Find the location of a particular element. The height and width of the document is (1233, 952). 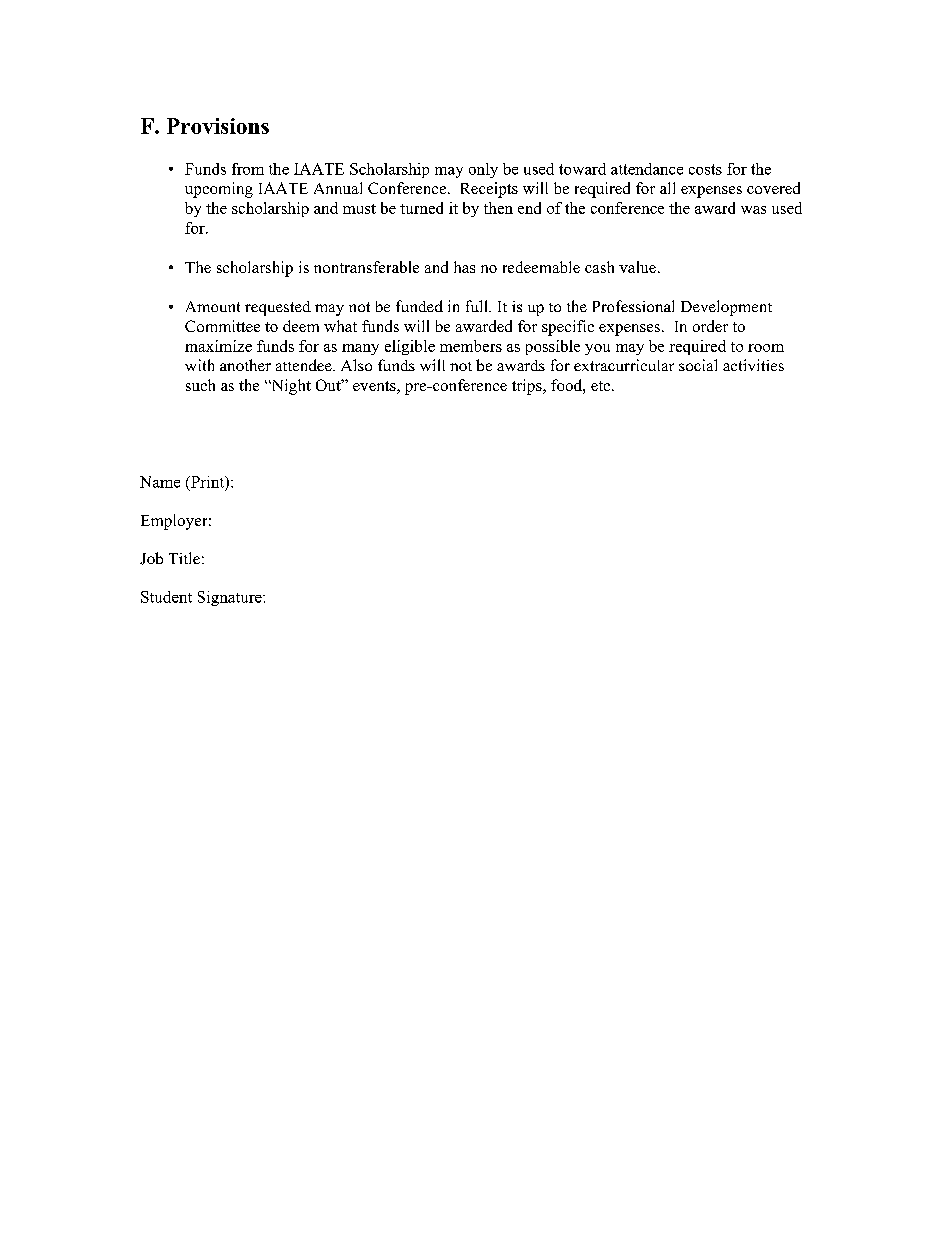

Development is located at coordinates (726, 308).
